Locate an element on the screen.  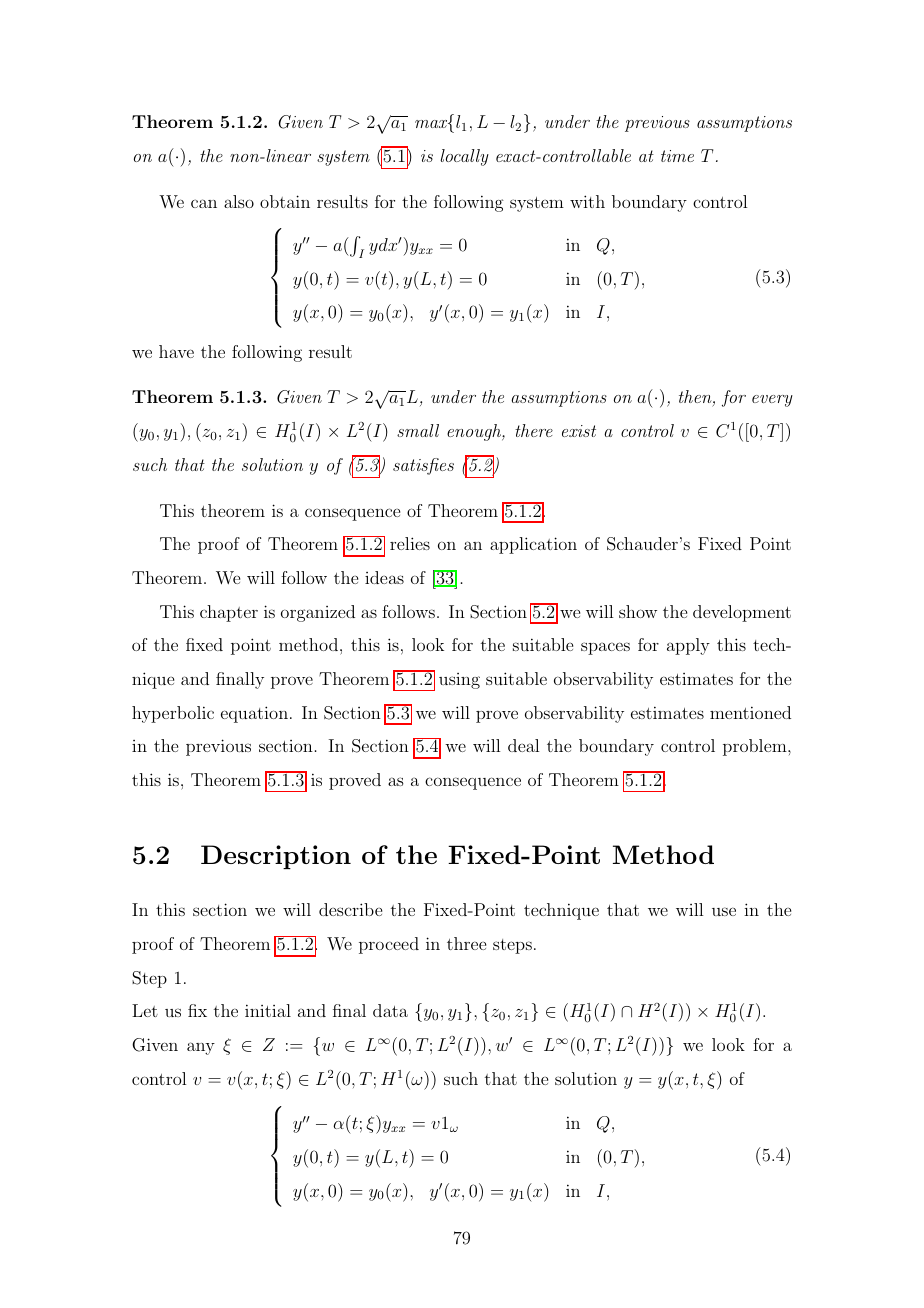
use is located at coordinates (724, 911).
